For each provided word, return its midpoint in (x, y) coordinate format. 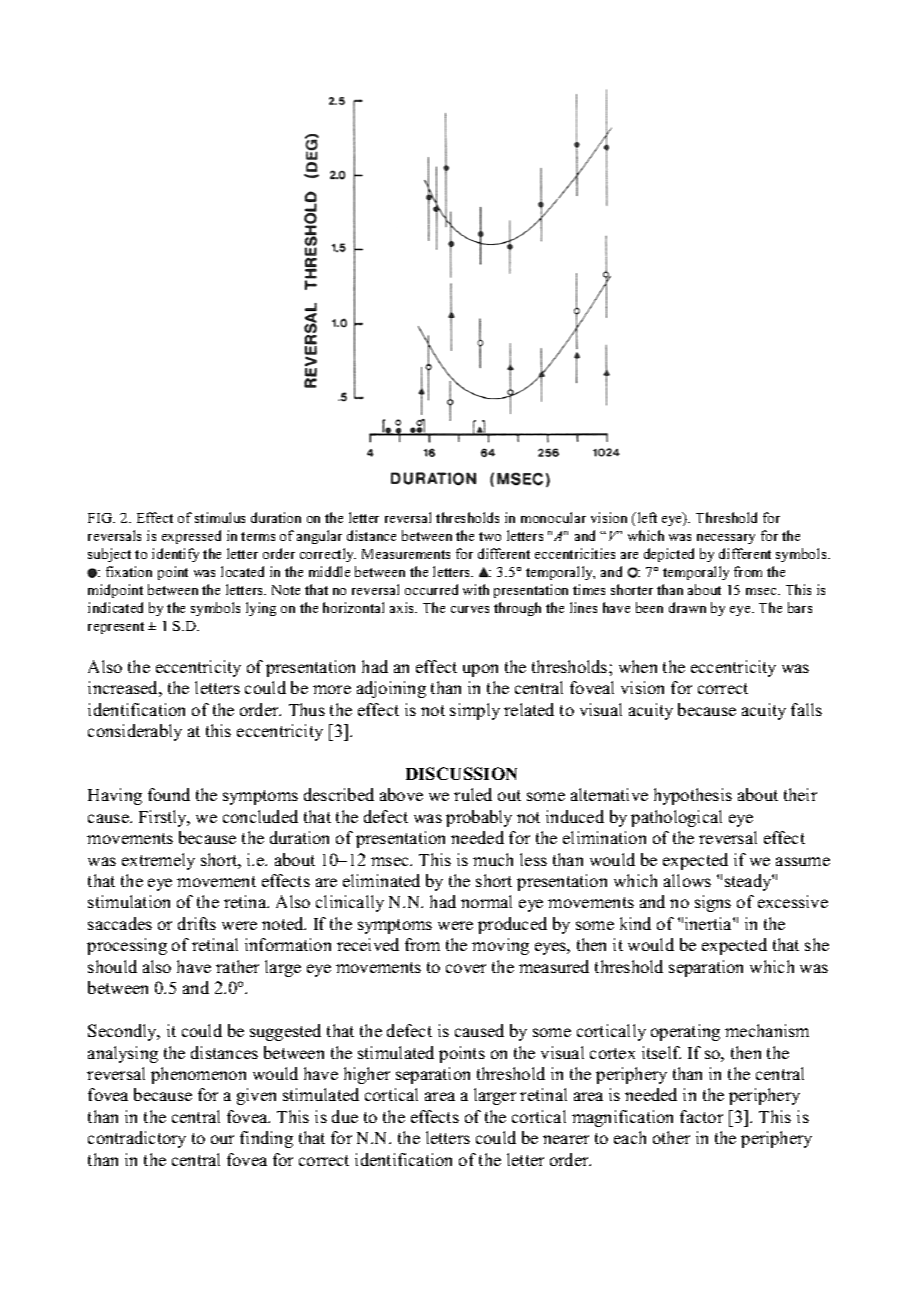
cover (466, 968)
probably (479, 818)
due (345, 1116)
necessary (726, 539)
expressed (191, 537)
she (817, 944)
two (490, 536)
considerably (135, 732)
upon (480, 670)
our (222, 1139)
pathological (676, 818)
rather (237, 966)
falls (806, 709)
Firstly (164, 818)
